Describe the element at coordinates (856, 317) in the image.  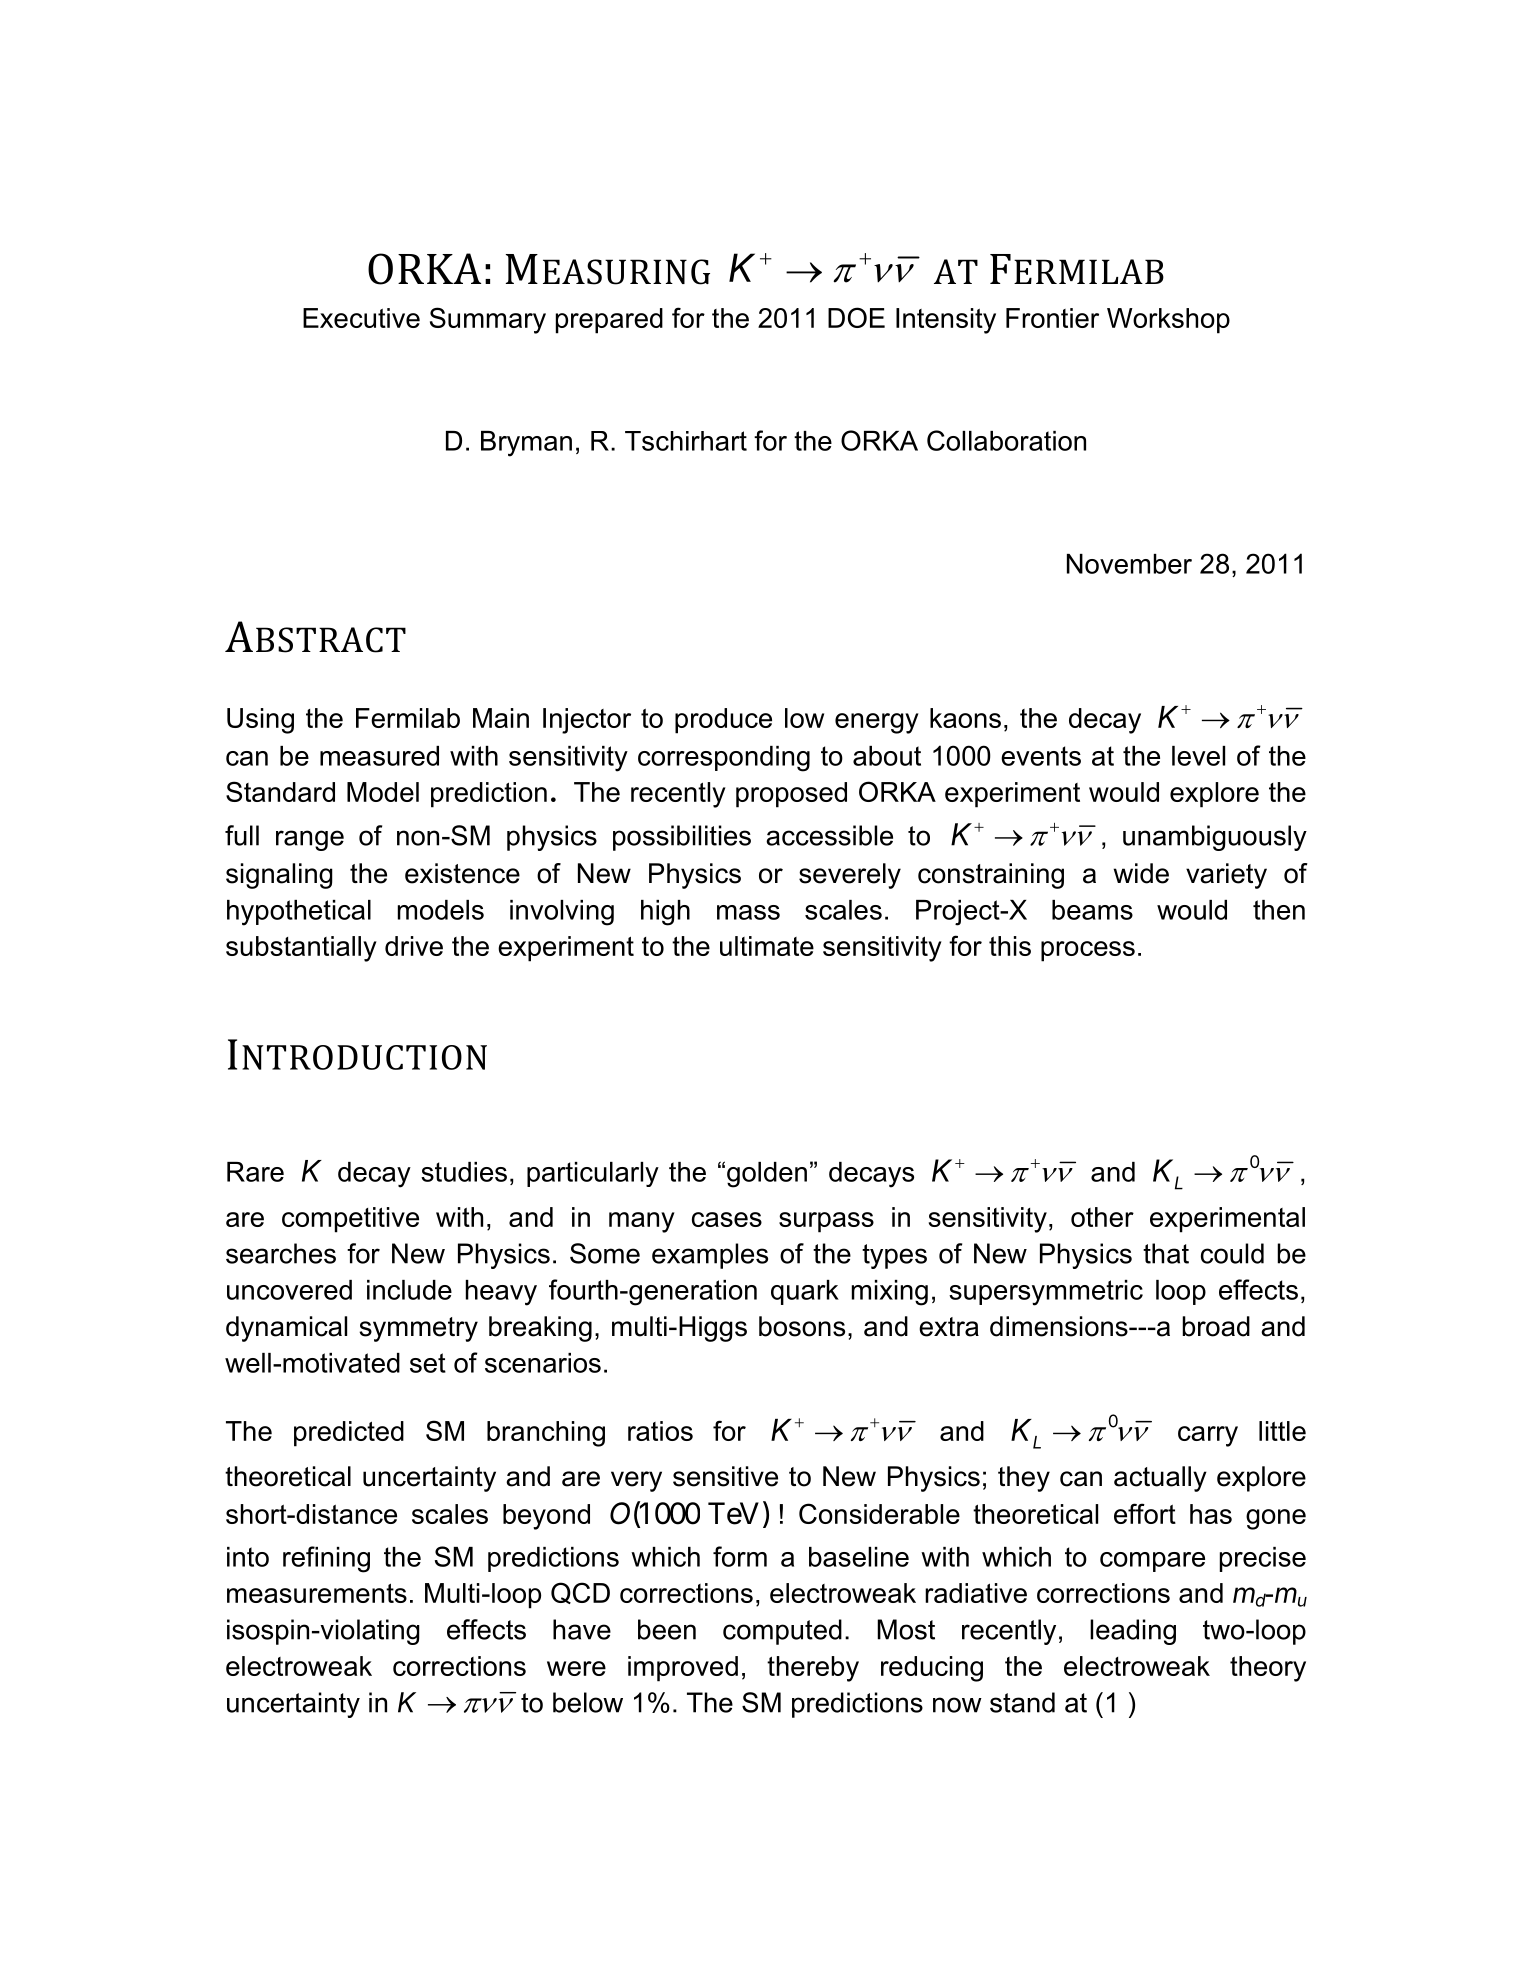
I see `DOE` at that location.
